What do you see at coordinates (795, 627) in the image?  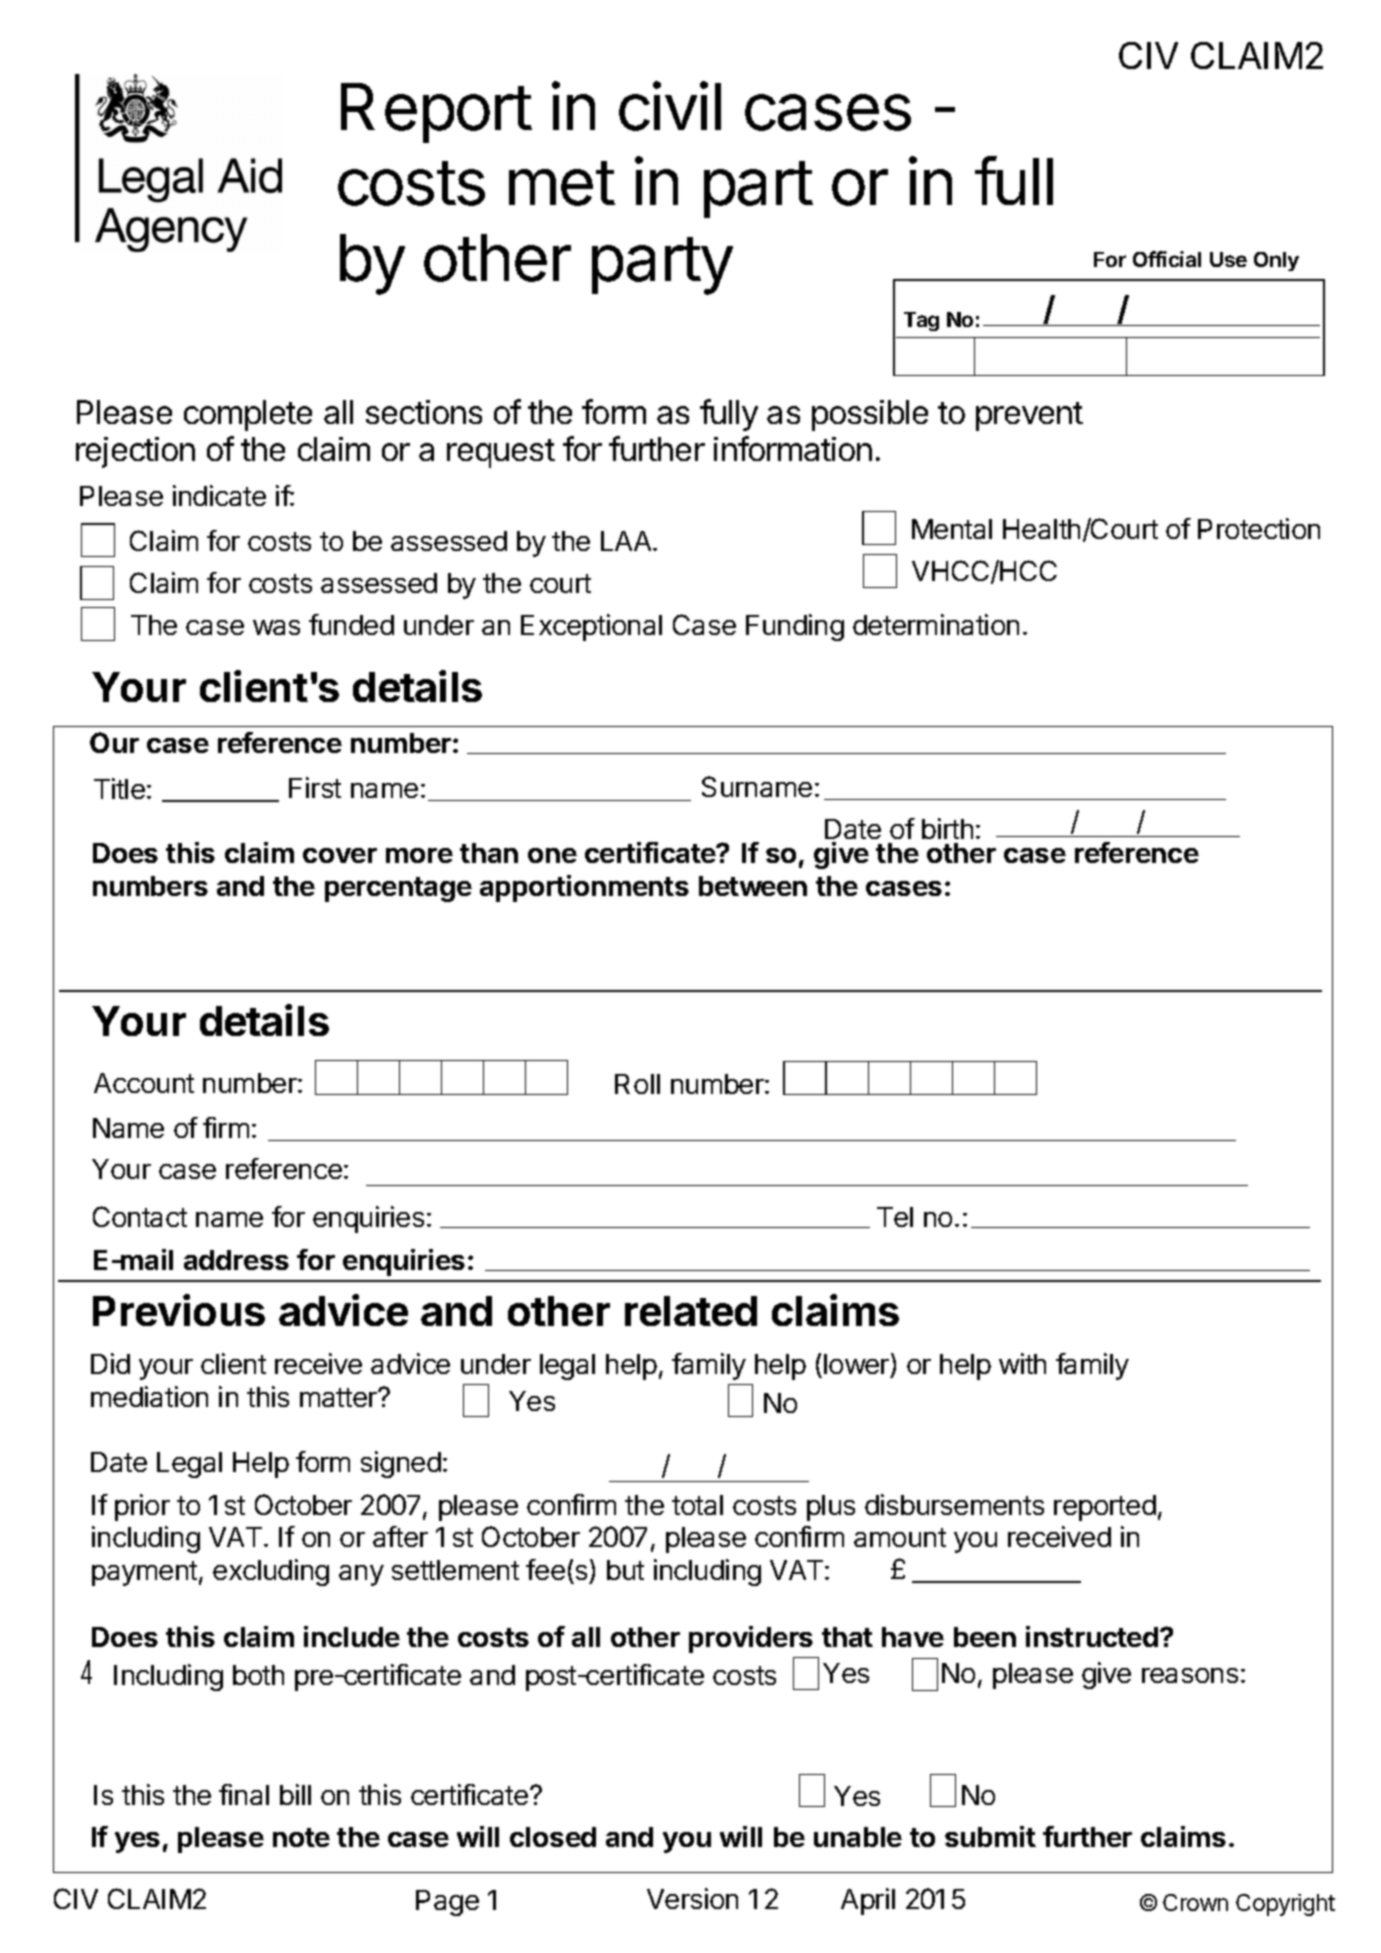 I see `Funding` at bounding box center [795, 627].
